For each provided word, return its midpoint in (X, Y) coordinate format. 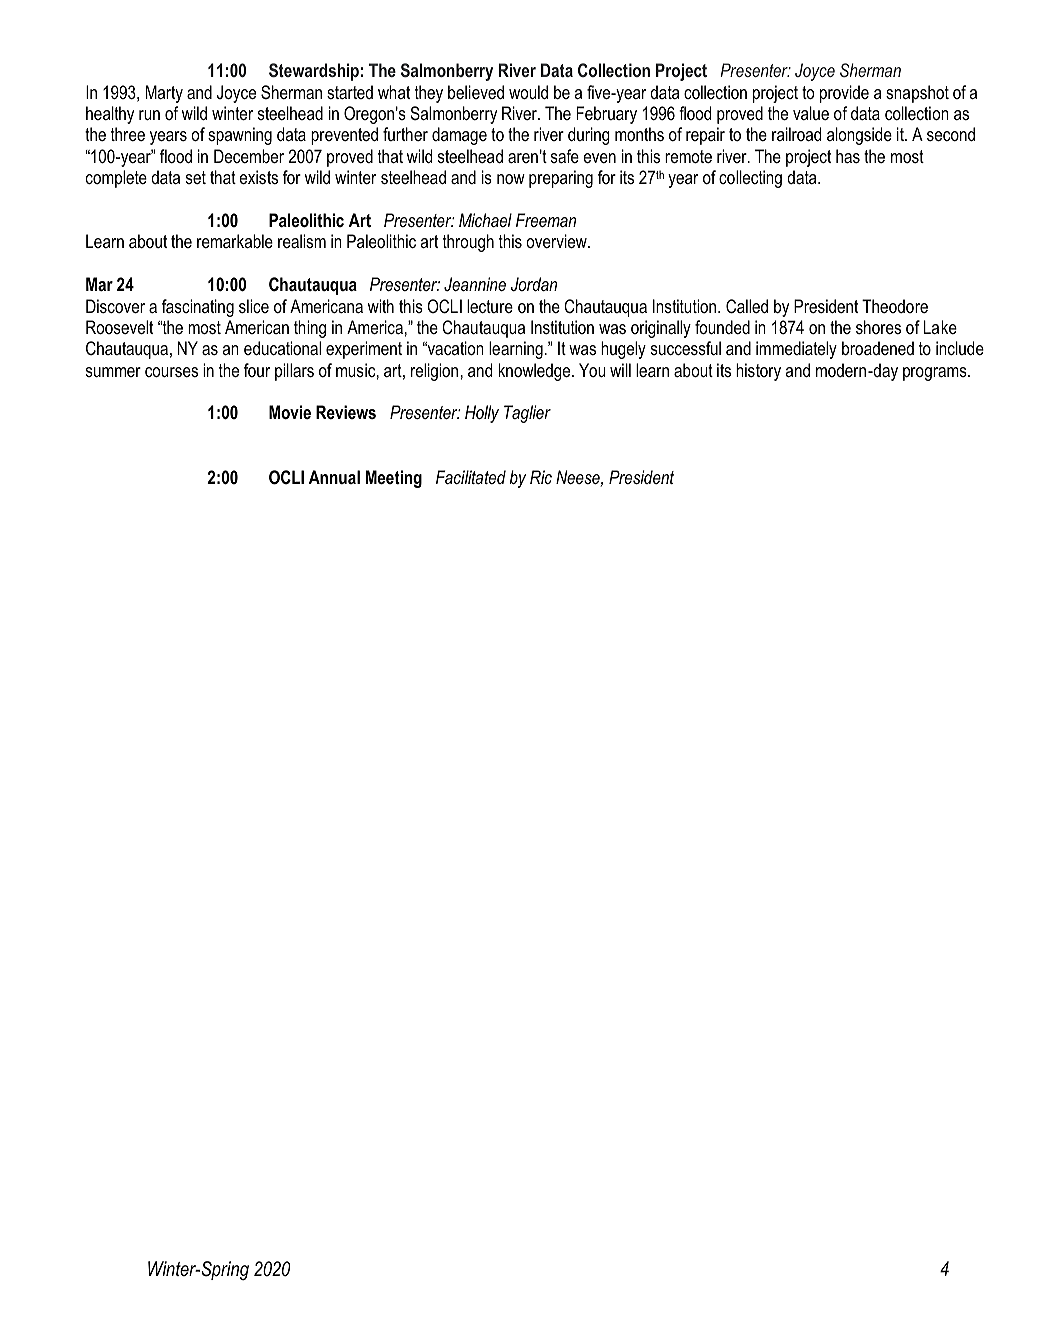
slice (254, 306)
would (528, 92)
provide (844, 94)
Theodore (895, 306)
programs (936, 374)
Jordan (534, 284)
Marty (164, 94)
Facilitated (471, 477)
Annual (334, 477)
